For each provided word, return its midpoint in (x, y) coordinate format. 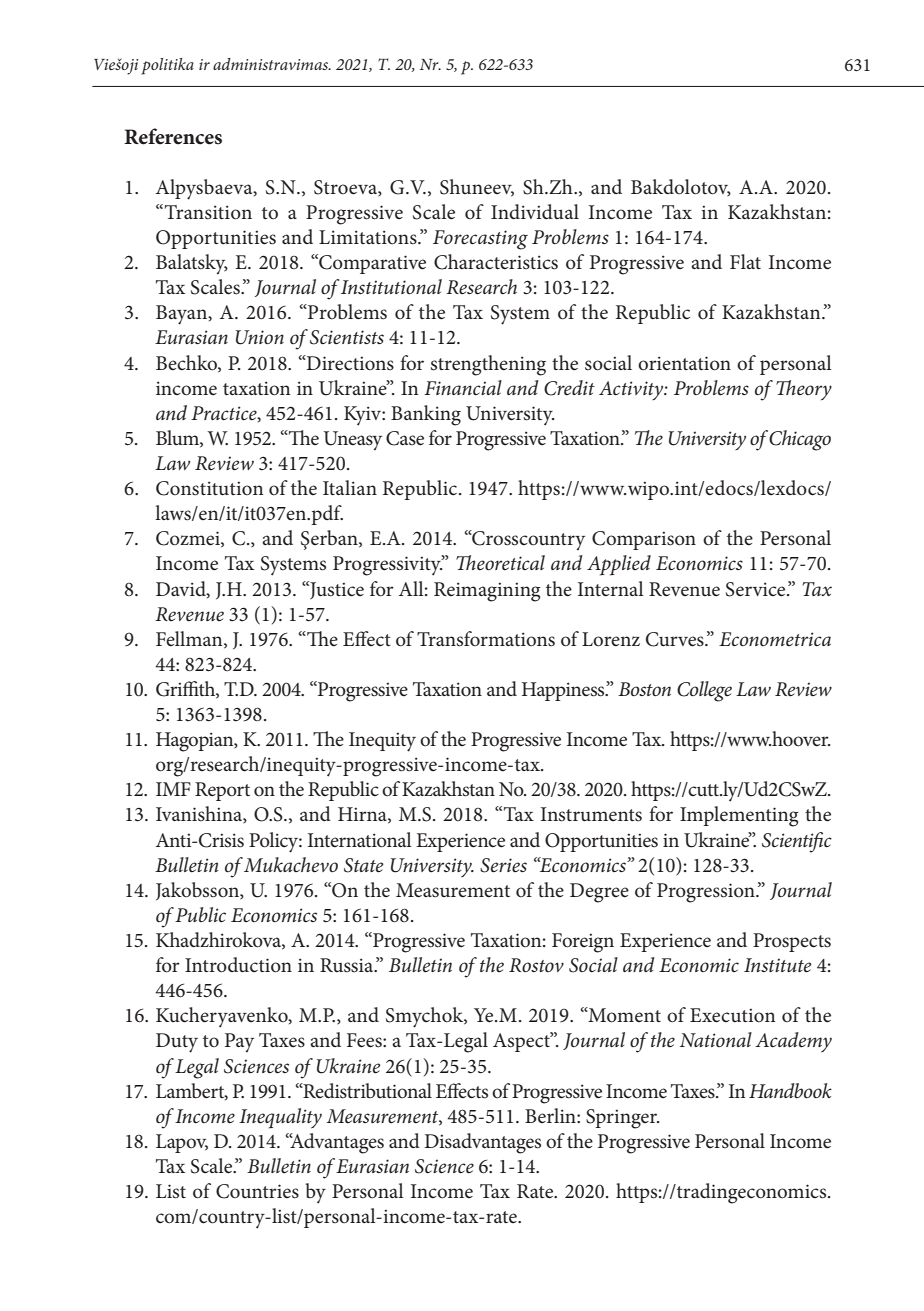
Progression (707, 893)
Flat (745, 261)
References (173, 136)
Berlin (551, 1115)
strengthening (488, 365)
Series (503, 865)
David (182, 589)
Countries (257, 1191)
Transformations (486, 639)
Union (260, 337)
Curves (676, 639)
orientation (684, 363)
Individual (535, 211)
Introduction (238, 965)
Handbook (790, 1091)
